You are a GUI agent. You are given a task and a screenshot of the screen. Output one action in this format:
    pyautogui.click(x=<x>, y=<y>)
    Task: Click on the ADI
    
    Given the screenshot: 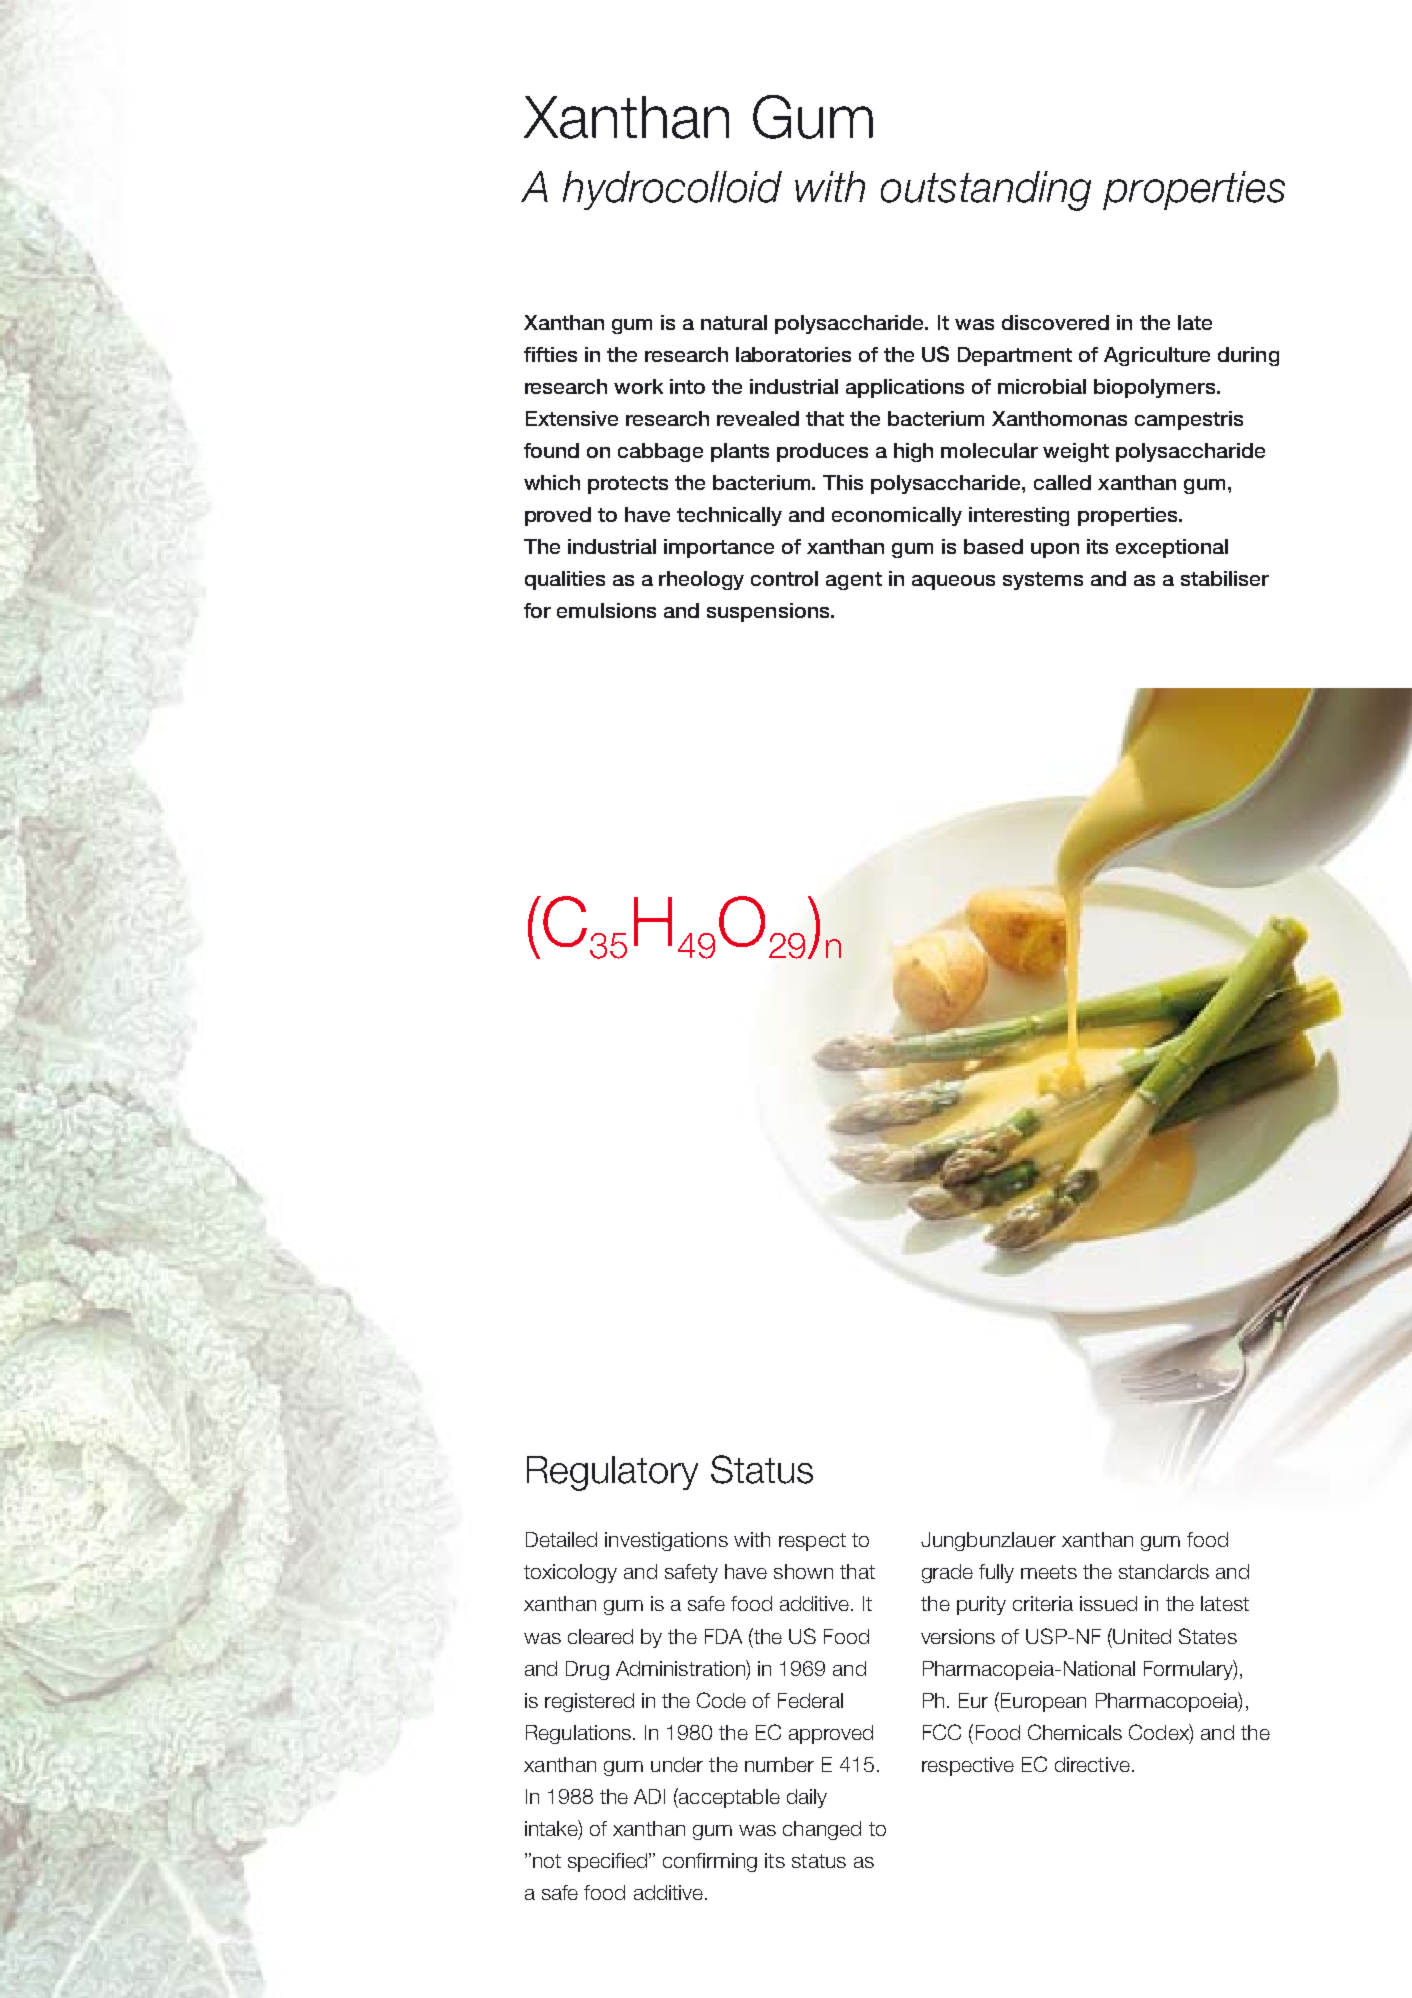 What is the action you would take?
    pyautogui.click(x=649, y=1796)
